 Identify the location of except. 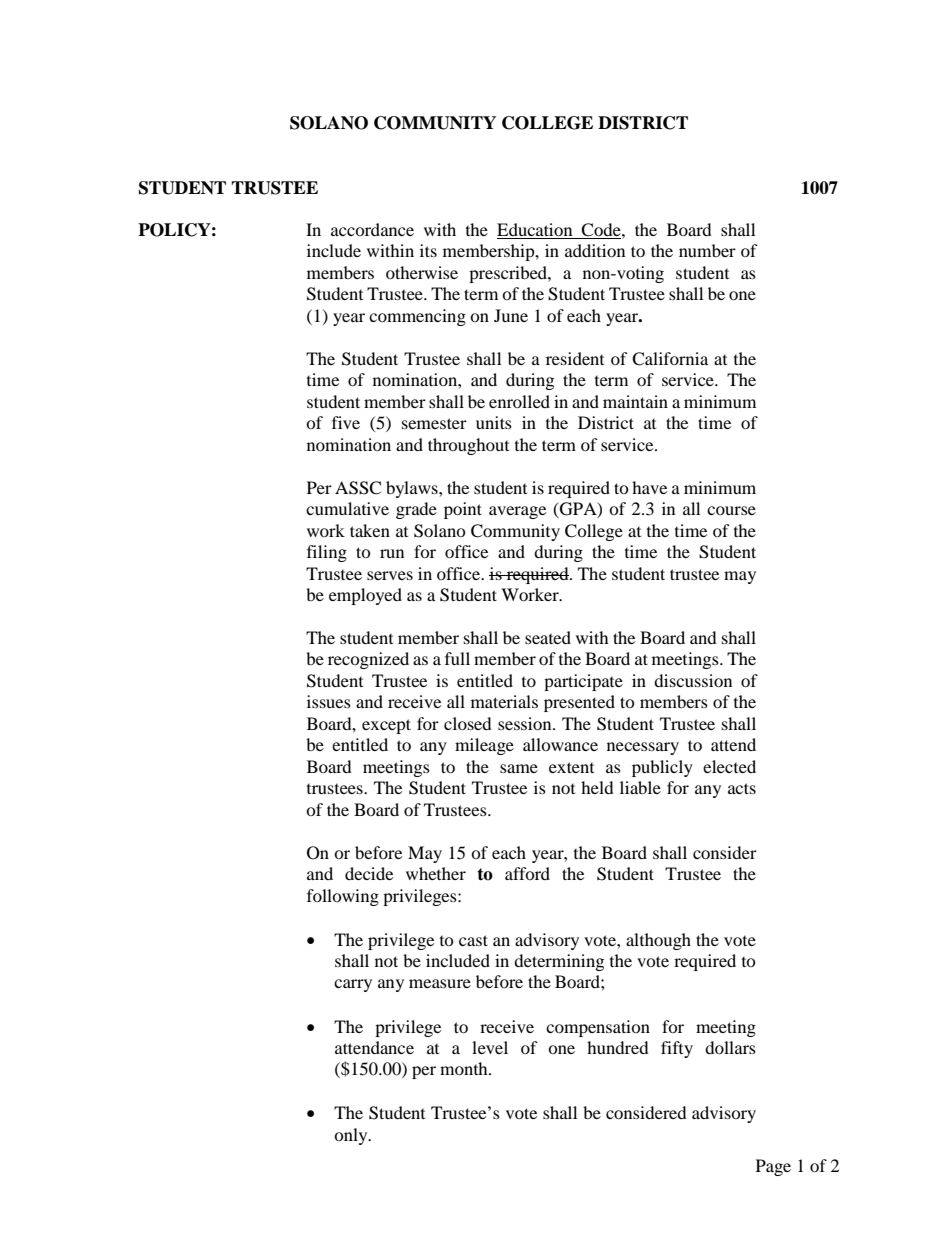
(386, 726).
